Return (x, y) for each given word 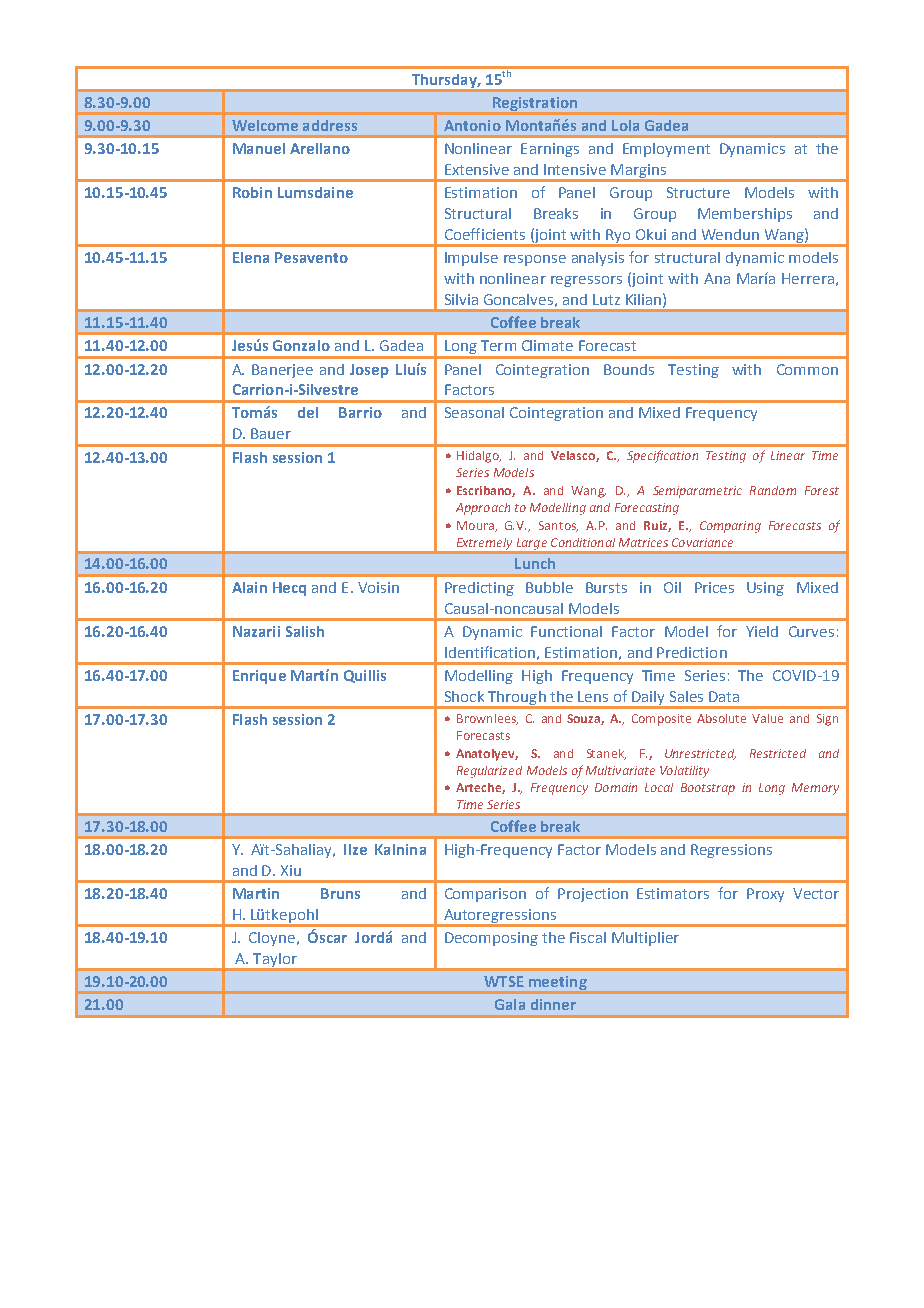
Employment (666, 150)
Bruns (340, 893)
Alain (249, 587)
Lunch (535, 563)
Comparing (730, 527)
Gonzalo (301, 345)
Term (498, 345)
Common (807, 369)
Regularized (489, 772)
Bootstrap (708, 789)
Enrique (259, 677)
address (330, 125)
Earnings (550, 150)
